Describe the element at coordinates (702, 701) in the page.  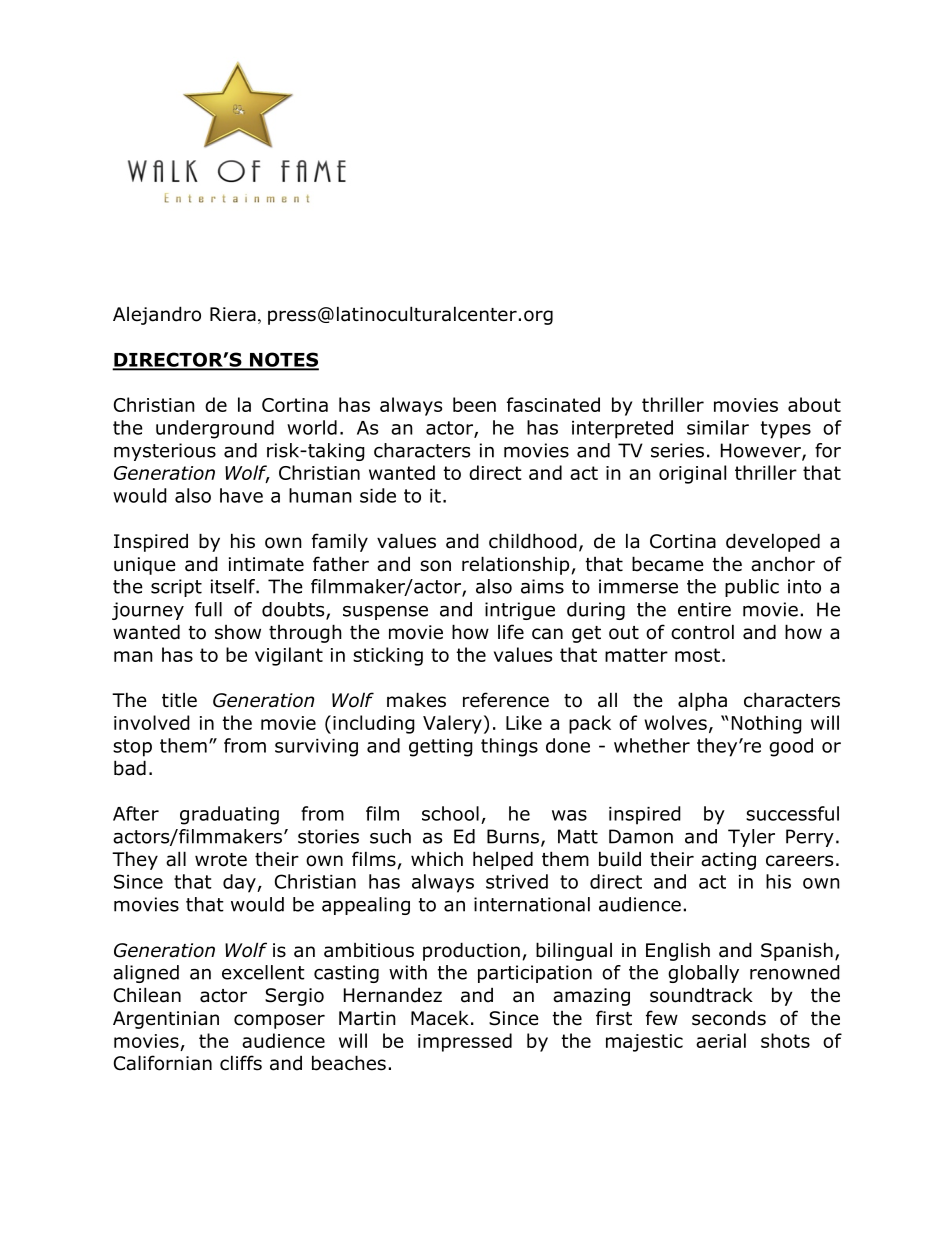
I see `alpha` at that location.
